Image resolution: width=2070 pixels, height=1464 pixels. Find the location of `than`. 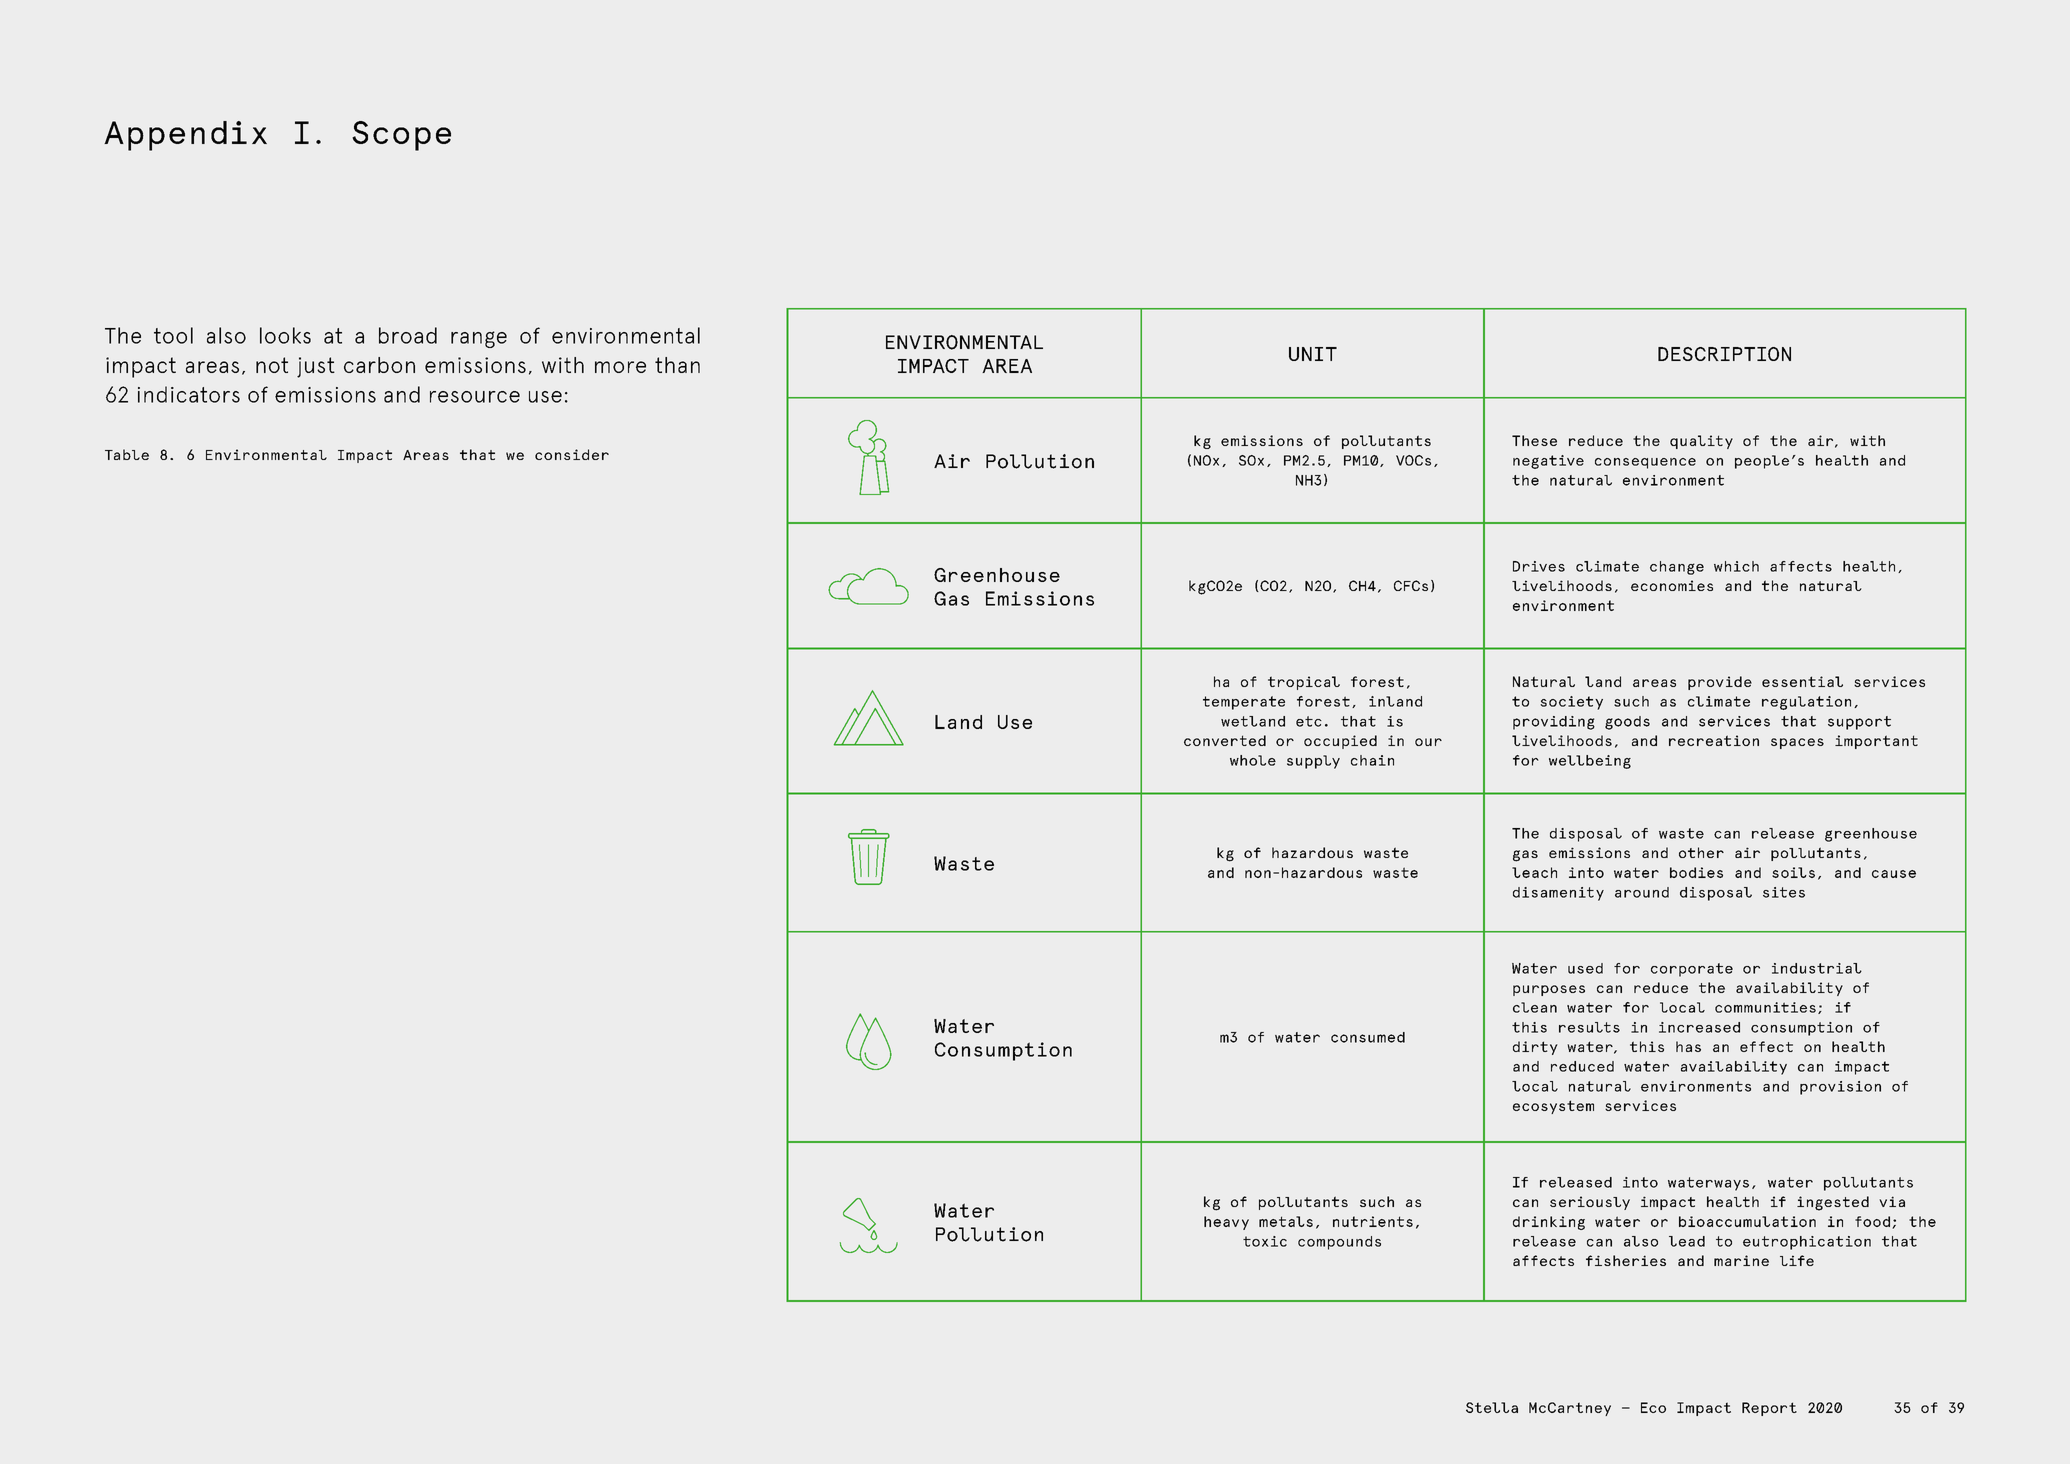

than is located at coordinates (677, 365).
